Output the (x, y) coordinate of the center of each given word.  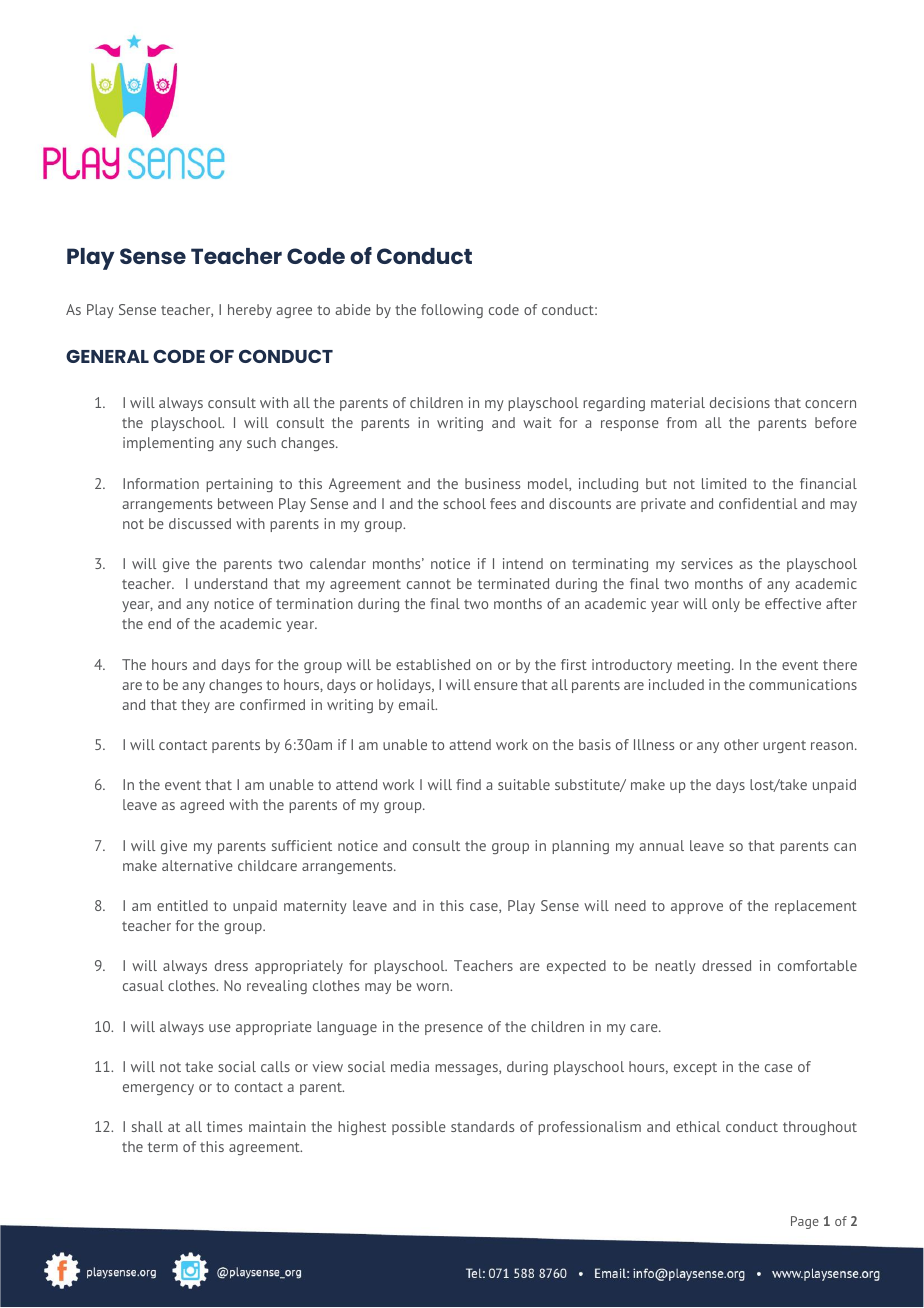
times (224, 1126)
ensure (496, 686)
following (452, 311)
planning (580, 847)
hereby (250, 311)
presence (454, 1029)
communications (803, 684)
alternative (197, 865)
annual (661, 845)
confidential (758, 503)
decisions (740, 402)
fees (503, 503)
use (220, 1028)
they (195, 706)
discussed (200, 523)
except (695, 1068)
